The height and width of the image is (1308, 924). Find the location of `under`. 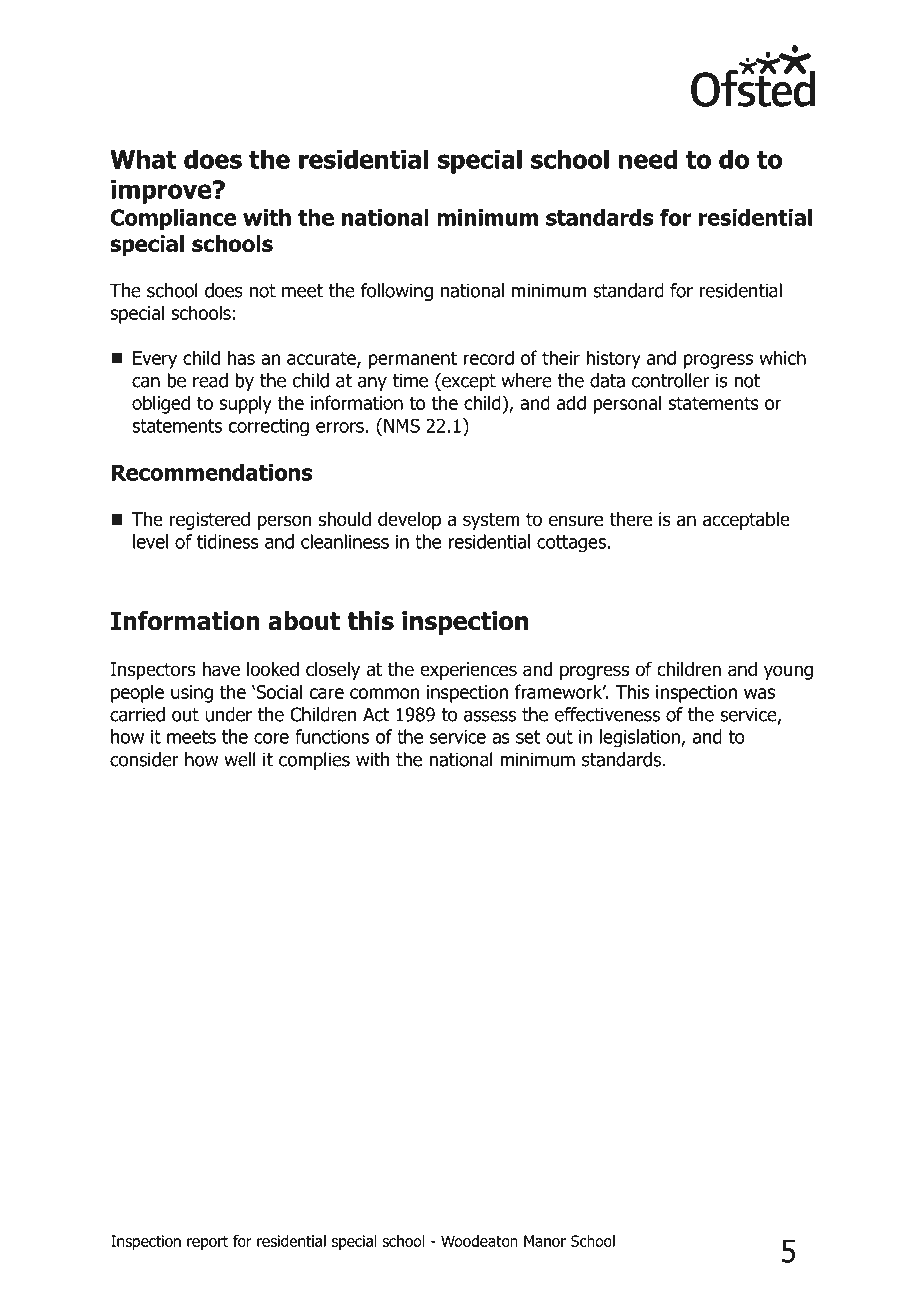

under is located at coordinates (228, 714).
